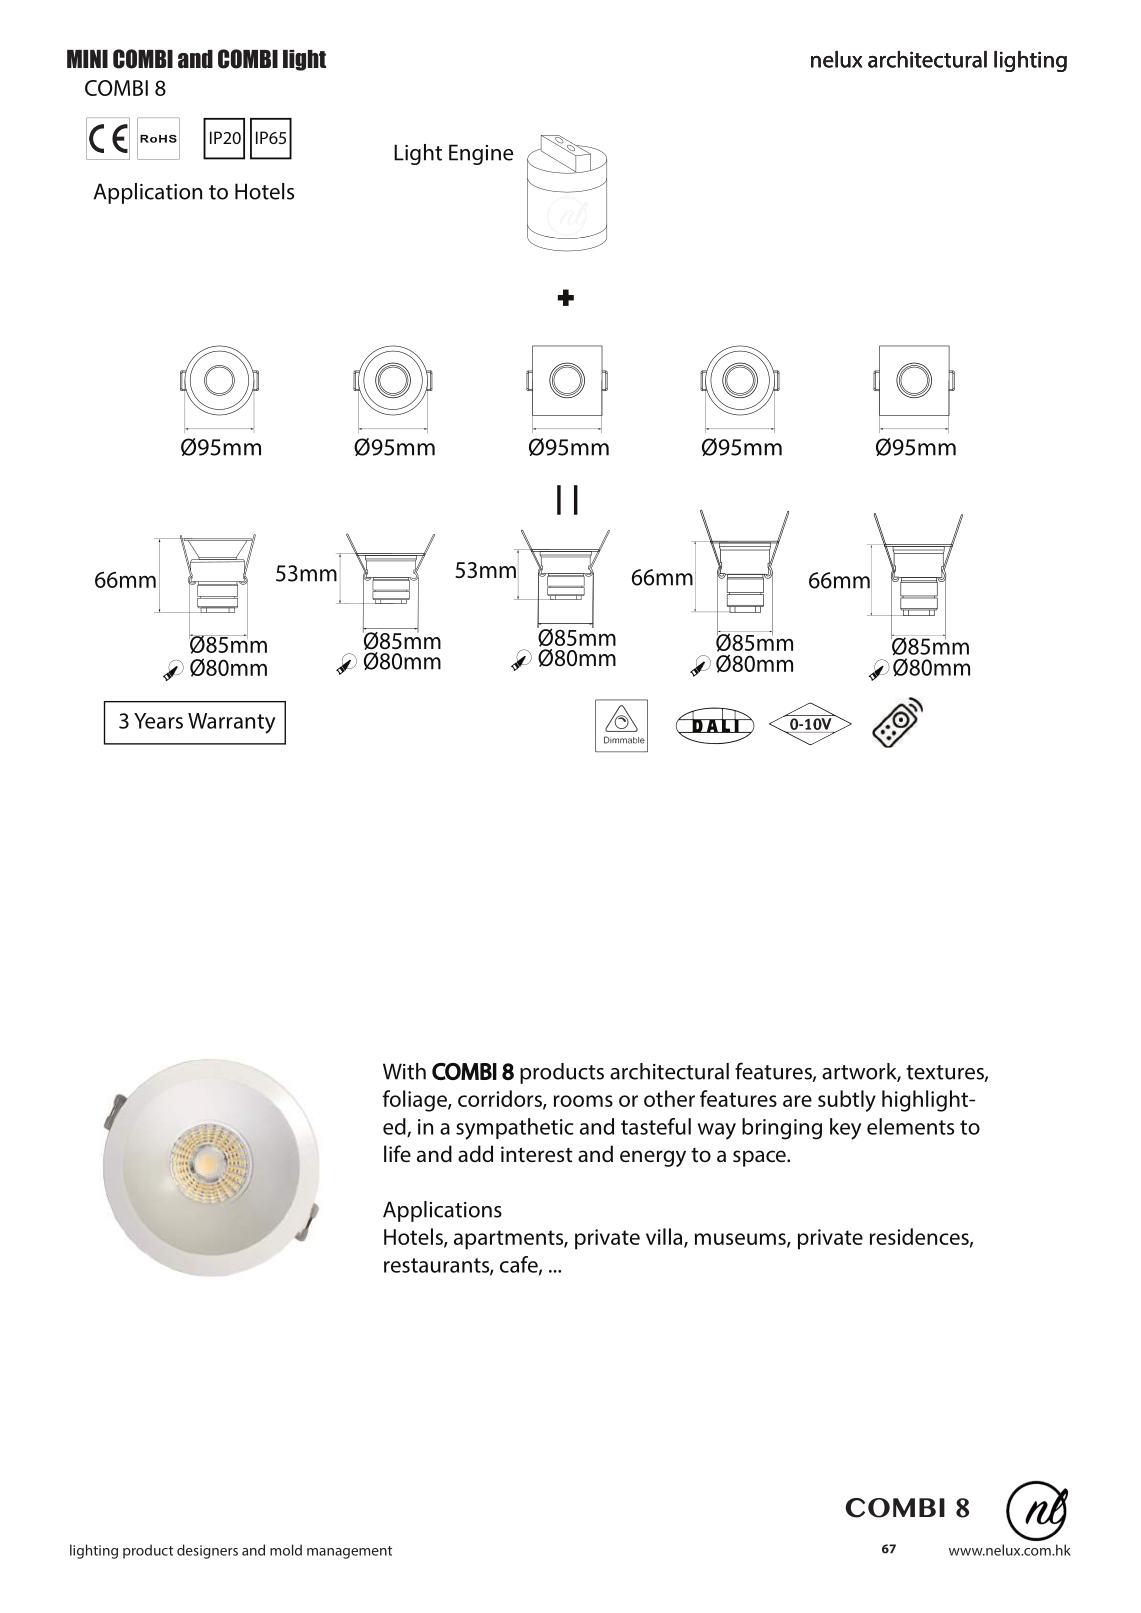 The image size is (1141, 1613). Describe the element at coordinates (397, 1153) in the screenshot. I see `life` at that location.
